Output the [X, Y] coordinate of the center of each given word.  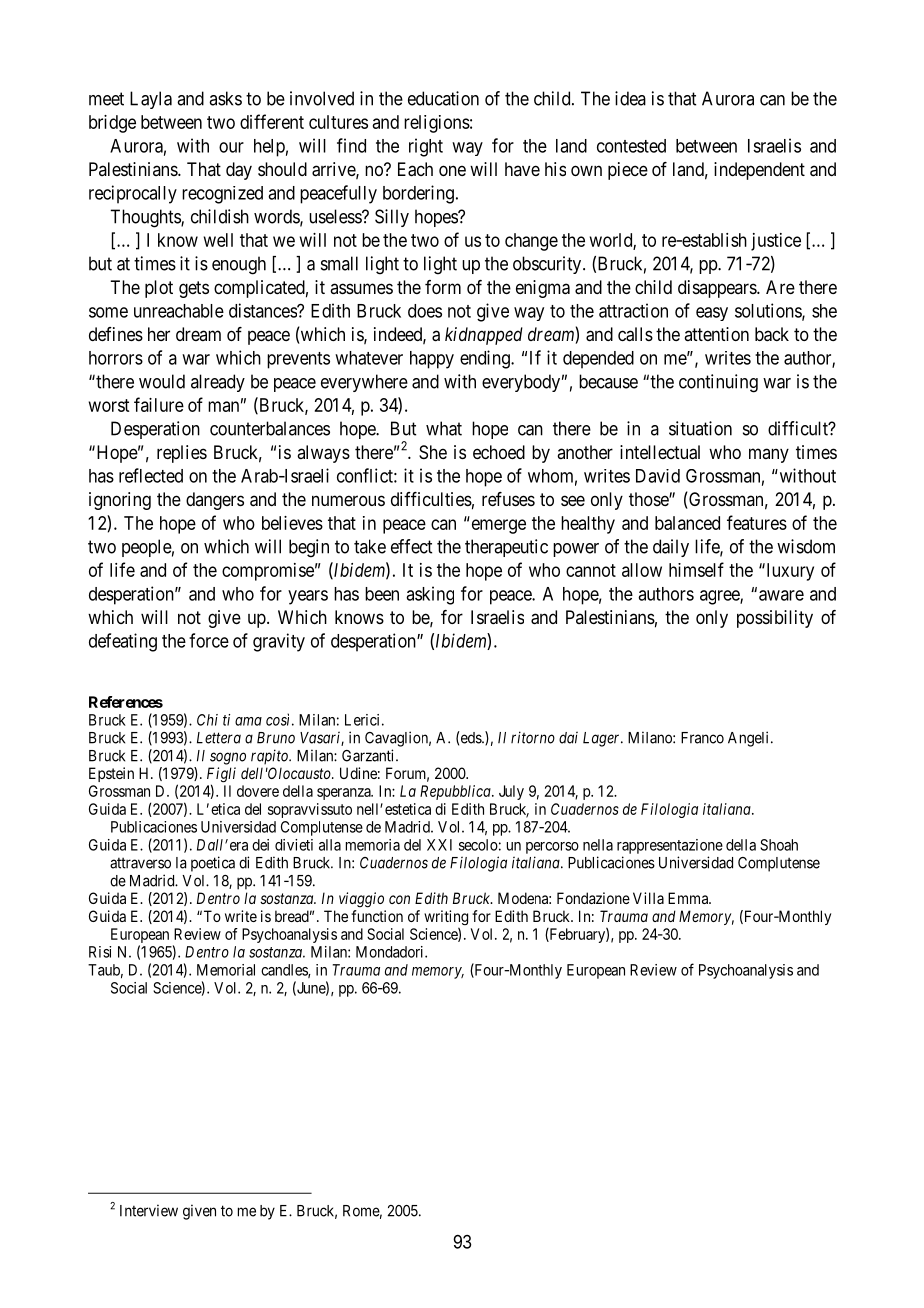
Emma [689, 898]
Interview [149, 1210]
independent [759, 171]
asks [225, 98]
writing [446, 919]
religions [437, 124]
